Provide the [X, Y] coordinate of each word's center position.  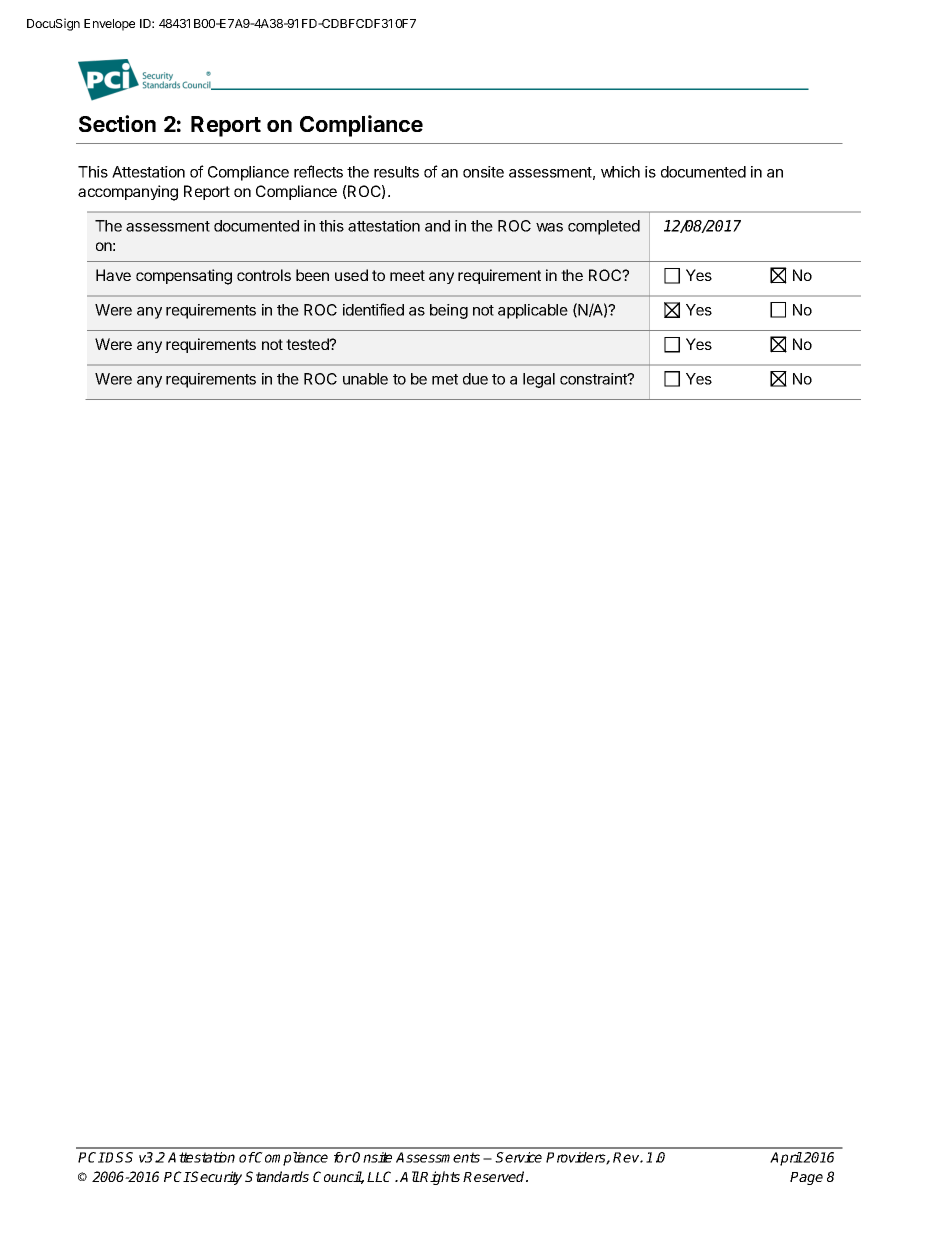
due [475, 379]
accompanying [128, 193]
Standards [277, 1176]
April [786, 1159]
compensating [184, 277]
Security [216, 1178]
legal [539, 380]
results [396, 172]
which [620, 172]
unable [365, 379]
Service [518, 1157]
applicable [533, 311]
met [445, 379]
